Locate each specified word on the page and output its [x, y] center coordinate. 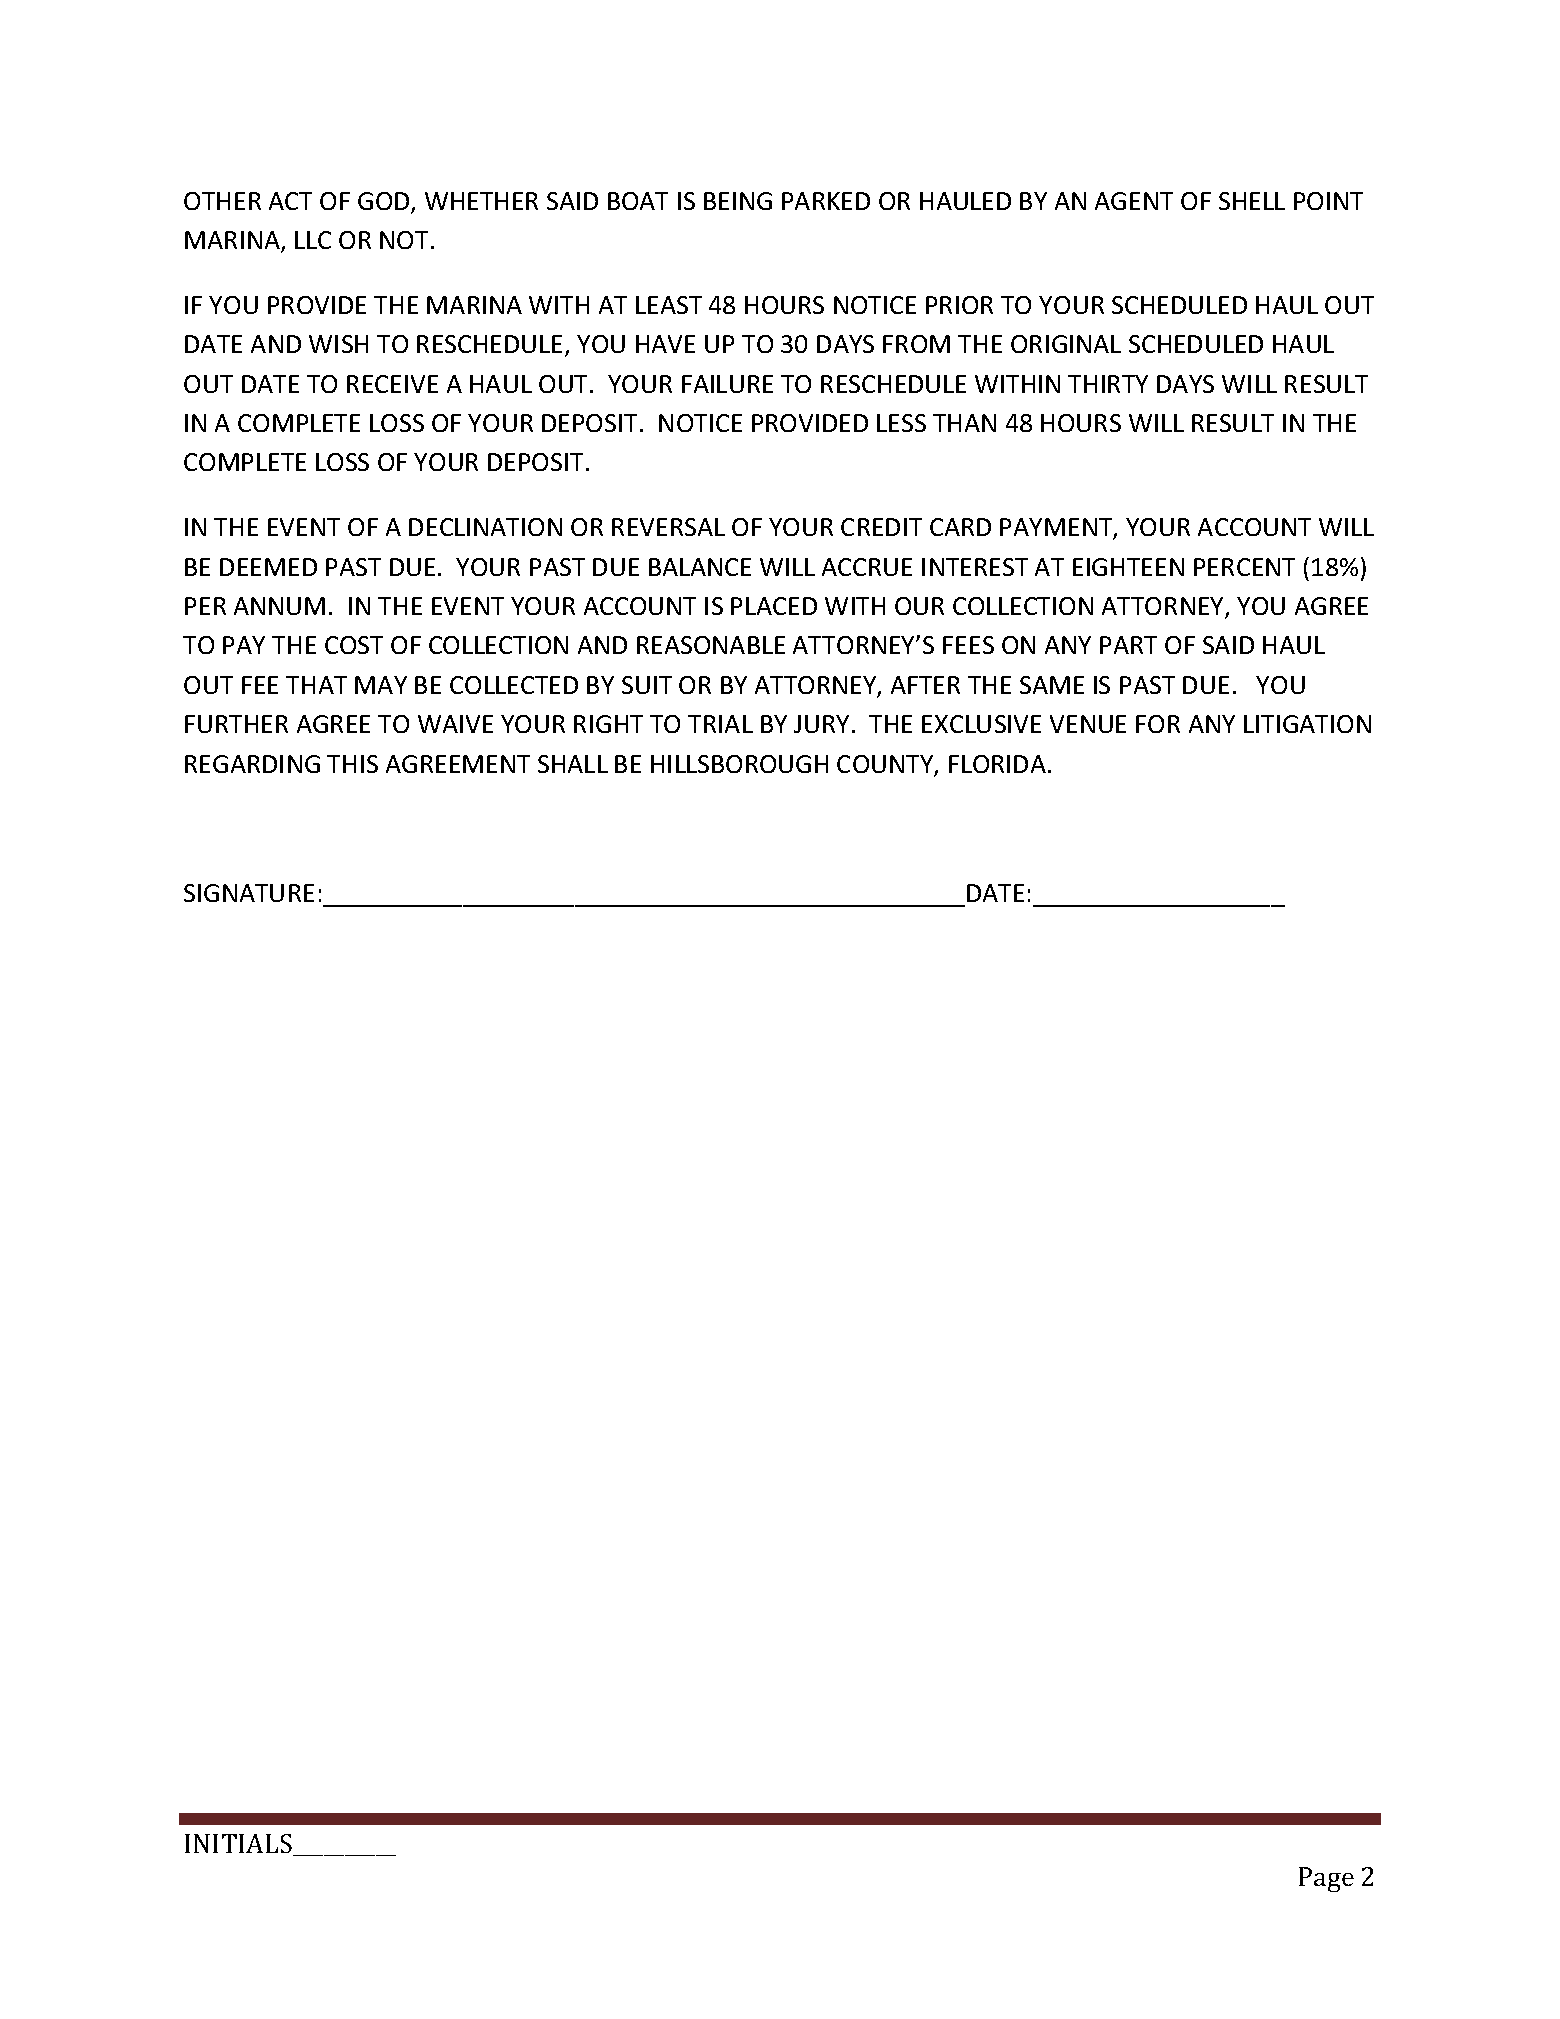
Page [1326, 1879]
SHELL [1252, 201]
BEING [738, 201]
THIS [352, 764]
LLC [313, 240]
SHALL [573, 764]
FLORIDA [997, 764]
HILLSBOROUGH [739, 764]
